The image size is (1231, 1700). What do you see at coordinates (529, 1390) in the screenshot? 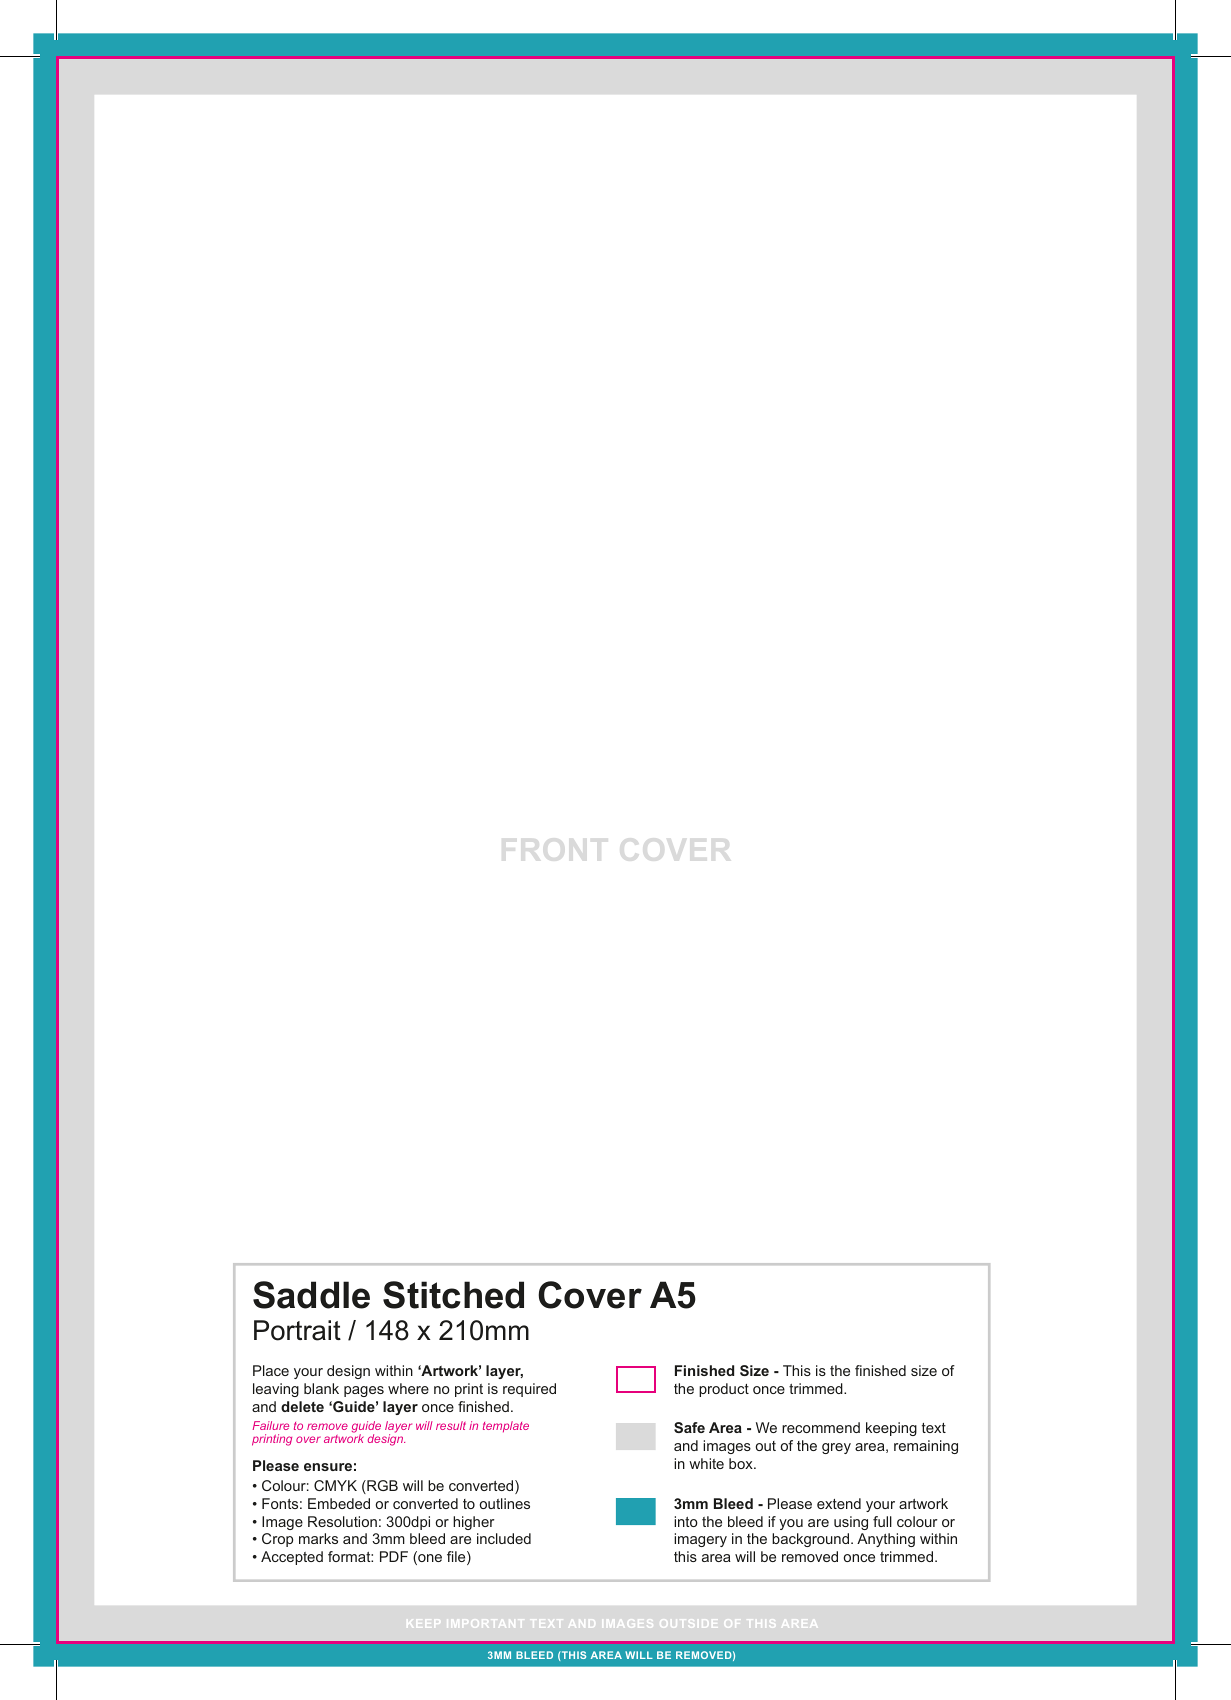
I see `required` at bounding box center [529, 1390].
